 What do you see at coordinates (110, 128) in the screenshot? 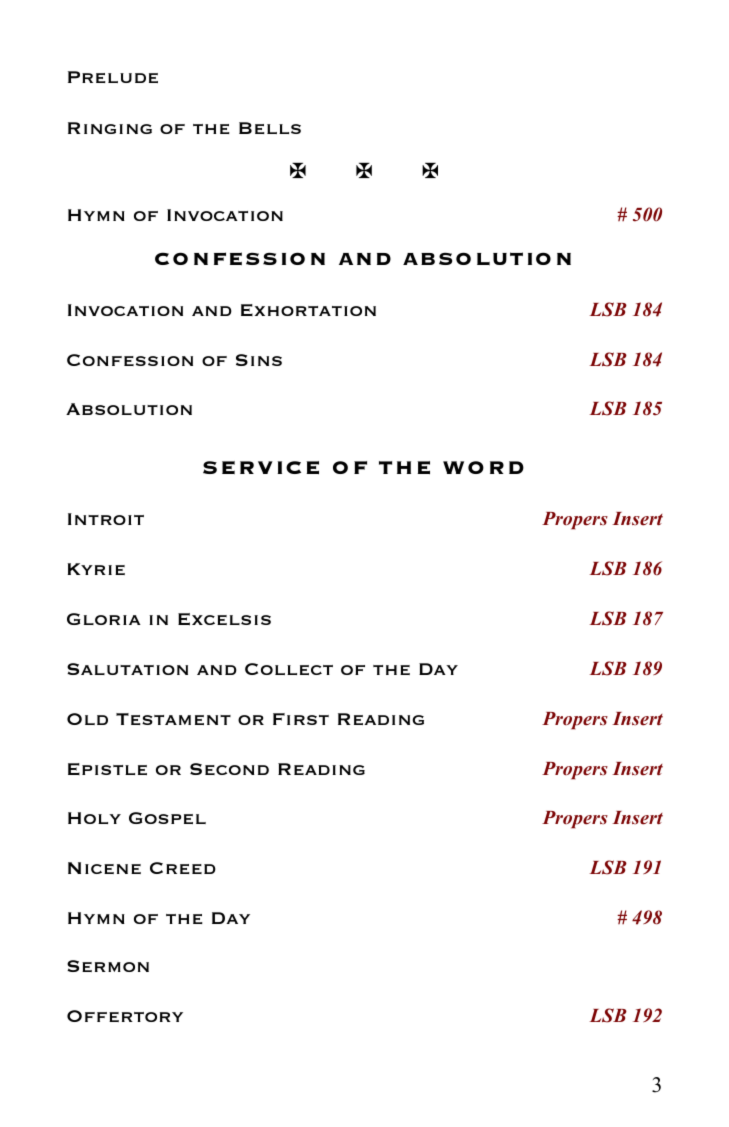
I see `Ringing` at bounding box center [110, 128].
